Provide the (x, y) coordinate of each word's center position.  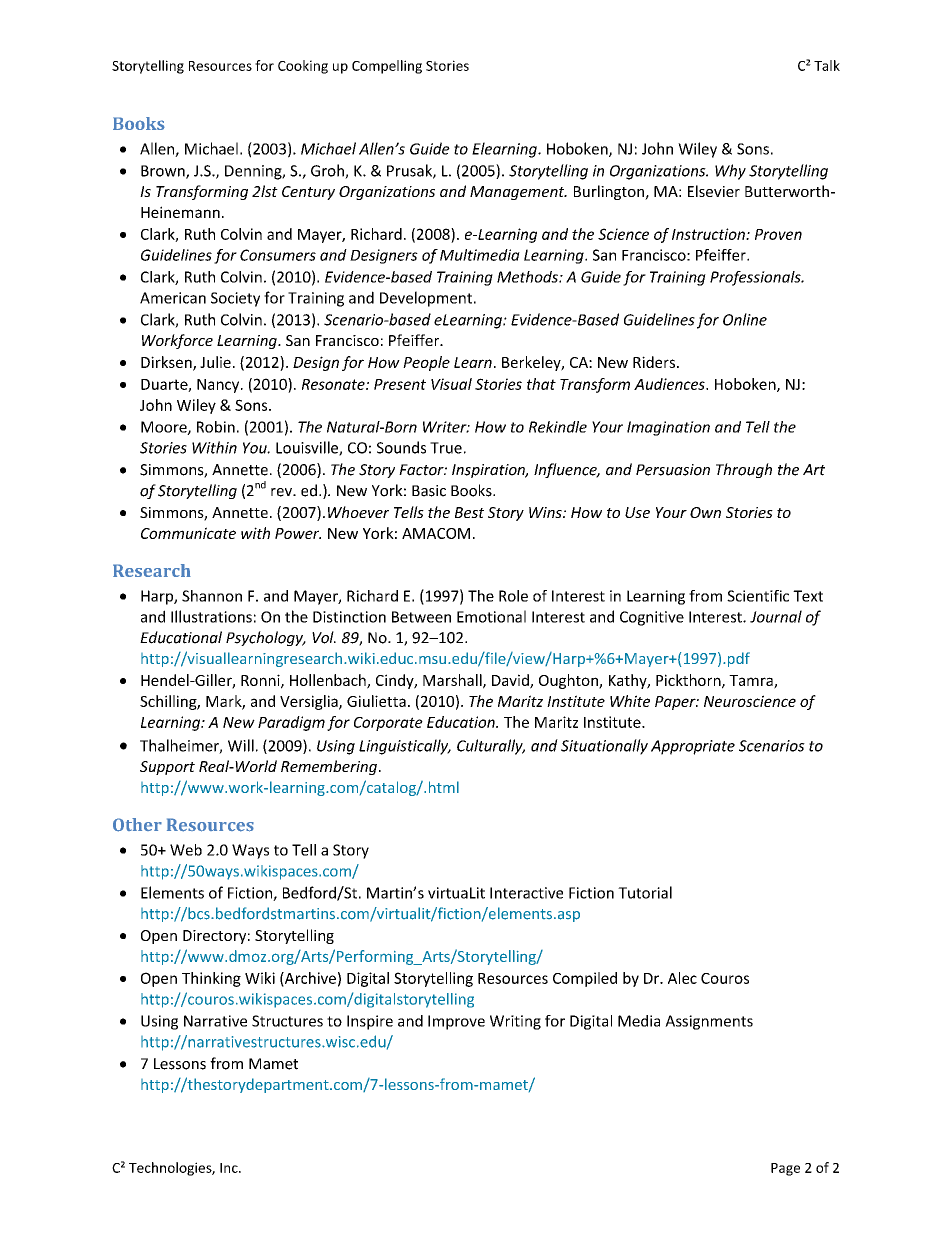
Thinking (211, 979)
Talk (827, 65)
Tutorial (645, 892)
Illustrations (211, 616)
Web (186, 850)
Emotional (491, 616)
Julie (215, 362)
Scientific (758, 596)
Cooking (303, 67)
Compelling (387, 67)
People (426, 363)
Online (745, 319)
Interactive (526, 893)
